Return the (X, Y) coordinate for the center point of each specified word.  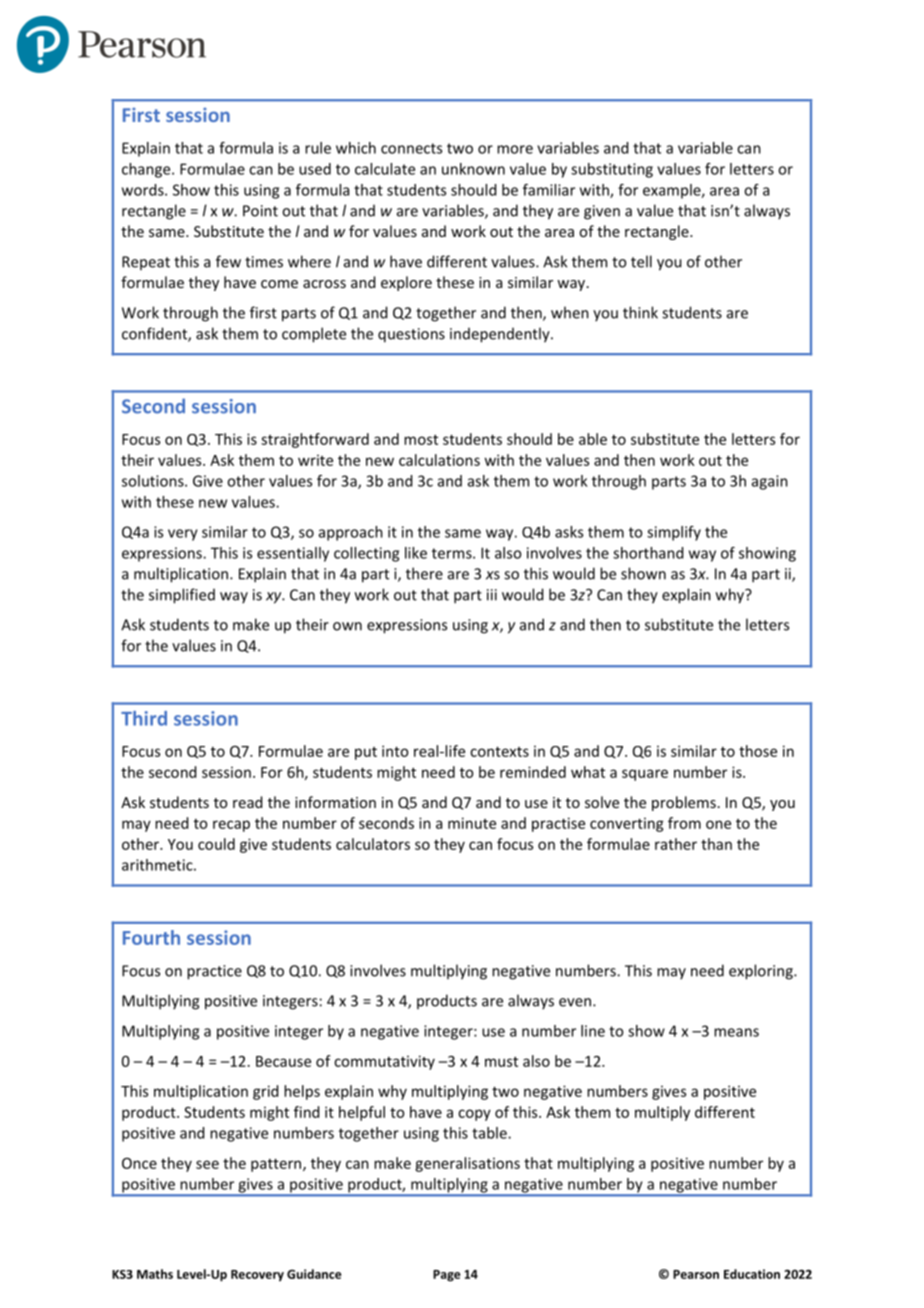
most (421, 440)
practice (214, 972)
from (684, 823)
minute (472, 823)
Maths (155, 1274)
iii (492, 595)
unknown (473, 169)
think (640, 312)
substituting (612, 170)
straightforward (315, 440)
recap (231, 826)
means (736, 1032)
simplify (674, 533)
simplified (182, 596)
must (501, 1062)
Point (260, 211)
